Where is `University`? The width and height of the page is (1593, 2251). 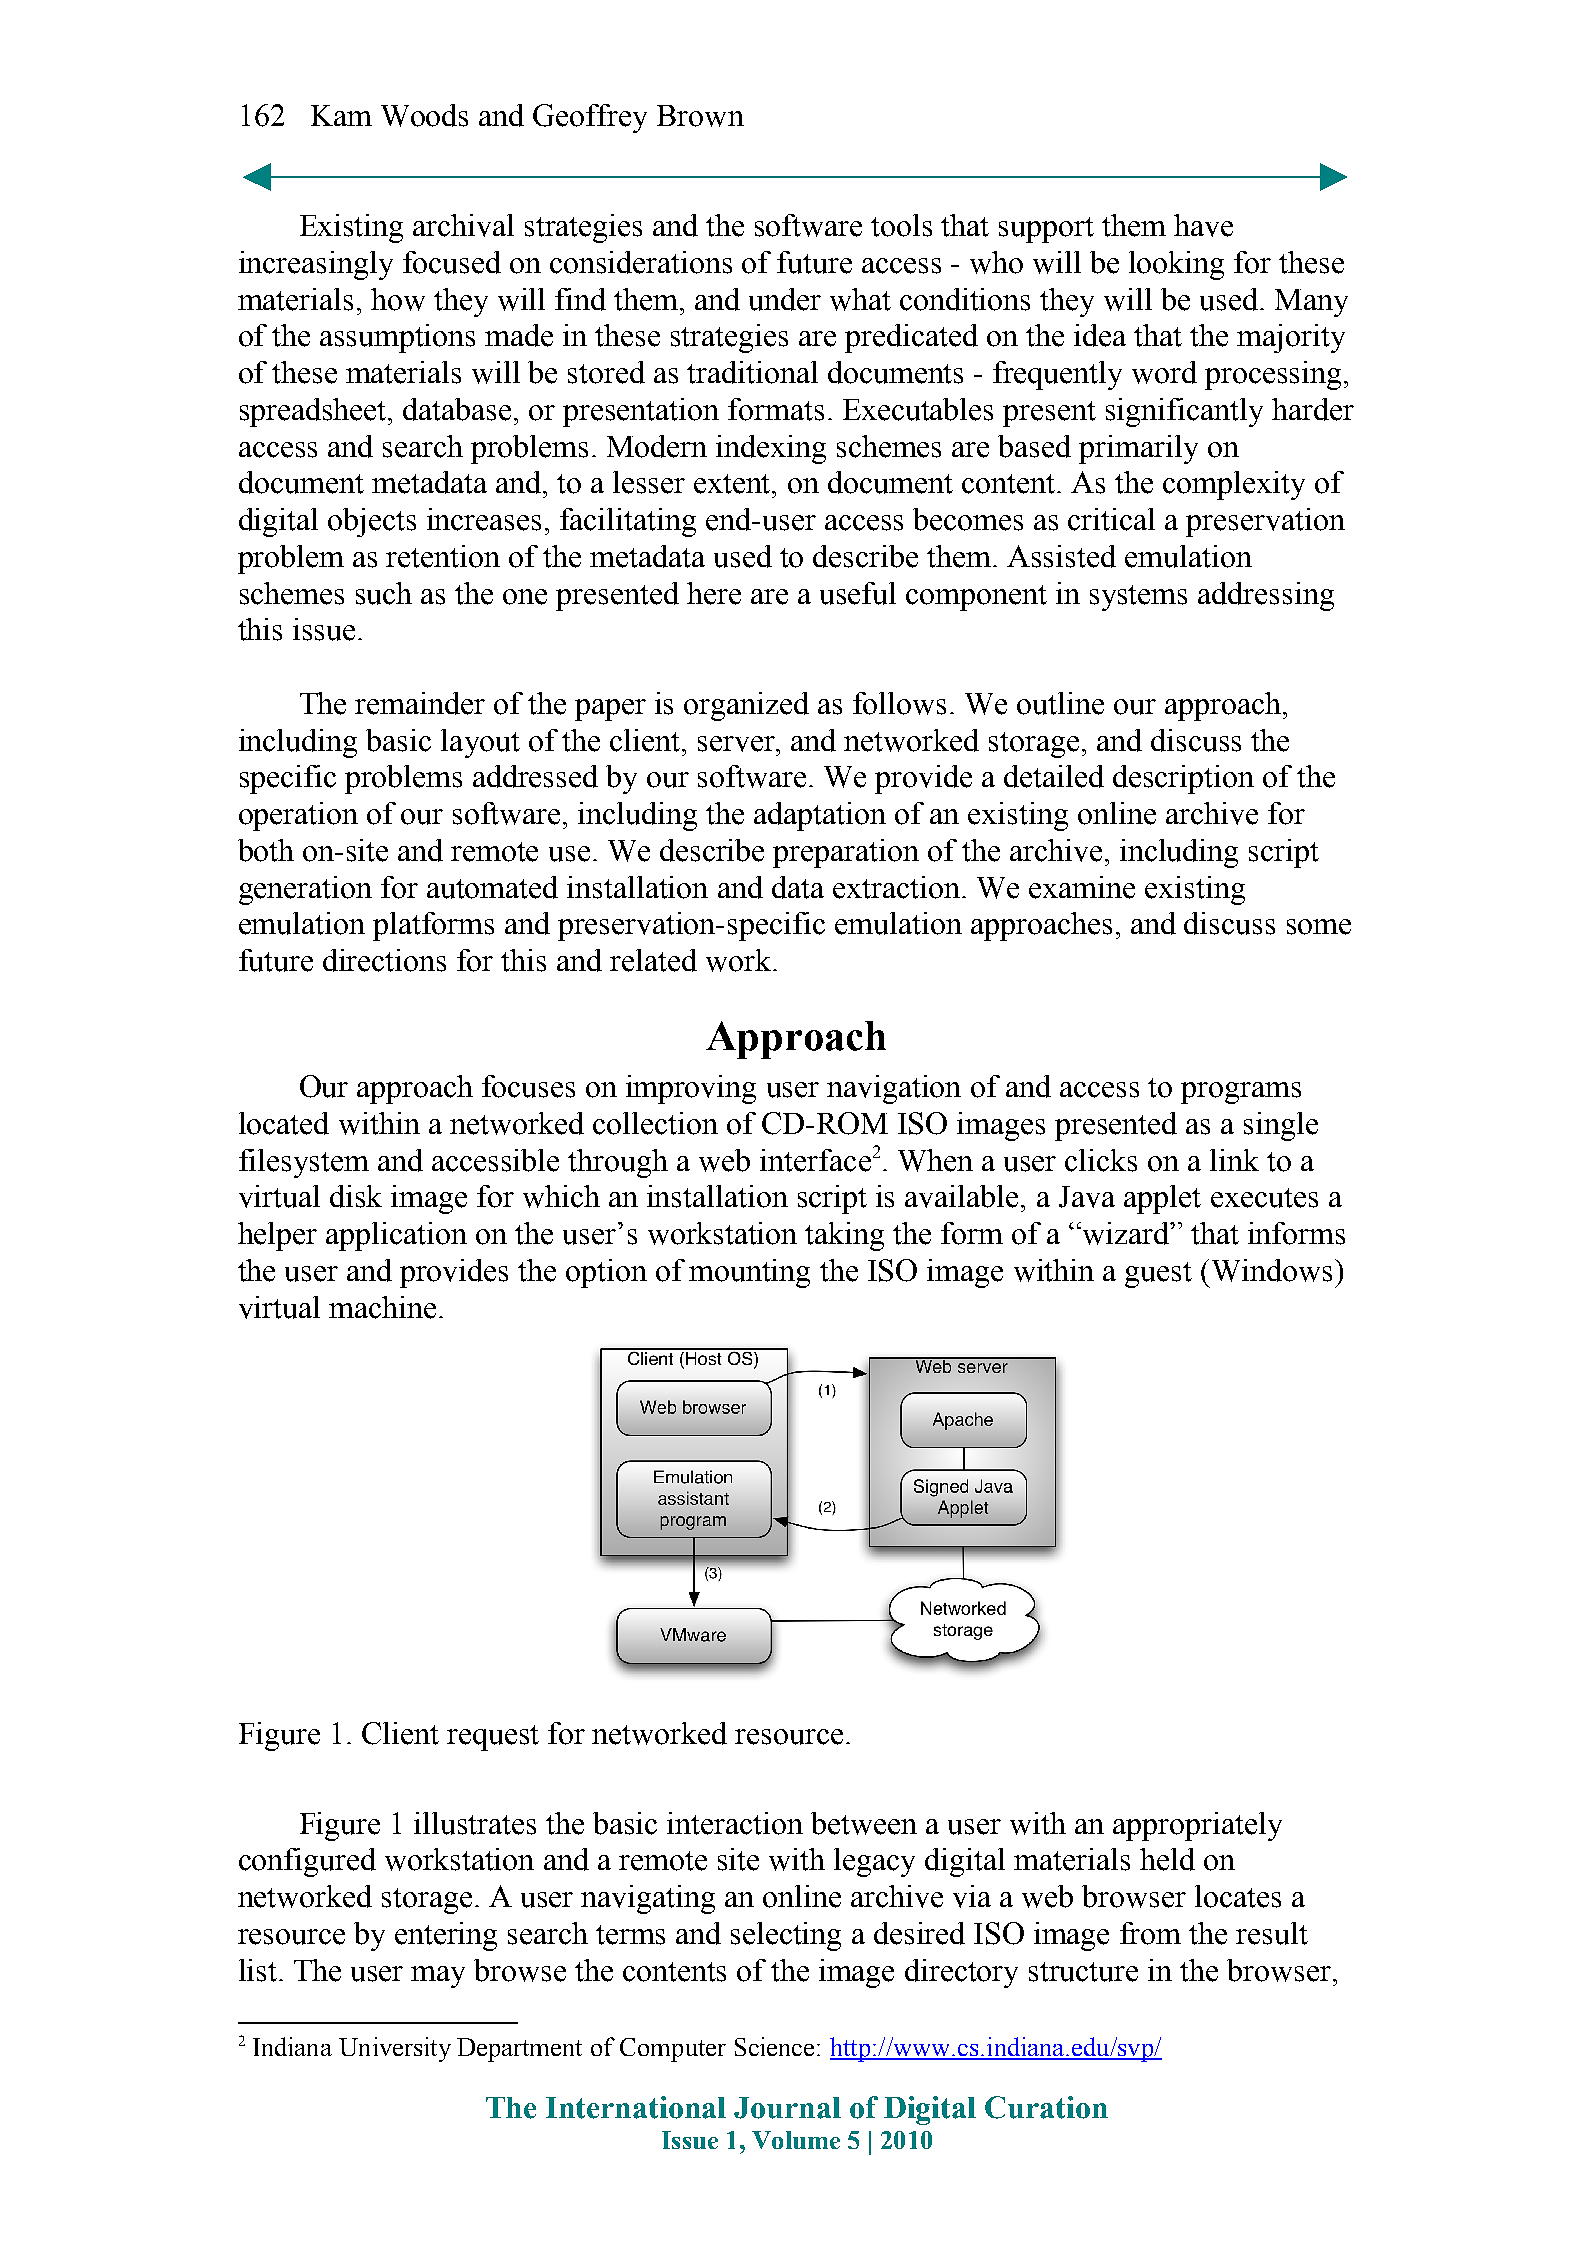 University is located at coordinates (395, 2049).
